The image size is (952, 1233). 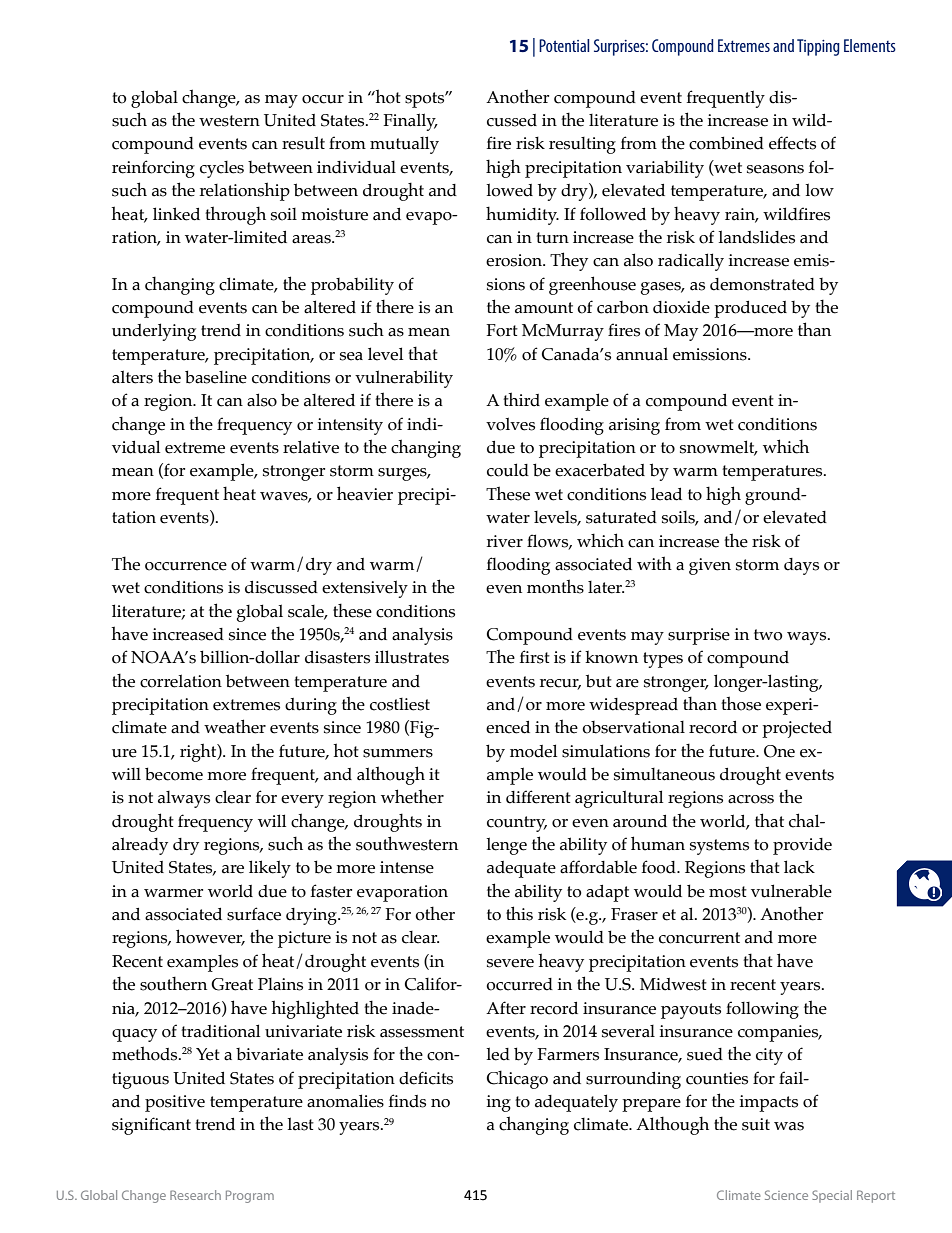 I want to click on Chicago, so click(x=517, y=1079).
